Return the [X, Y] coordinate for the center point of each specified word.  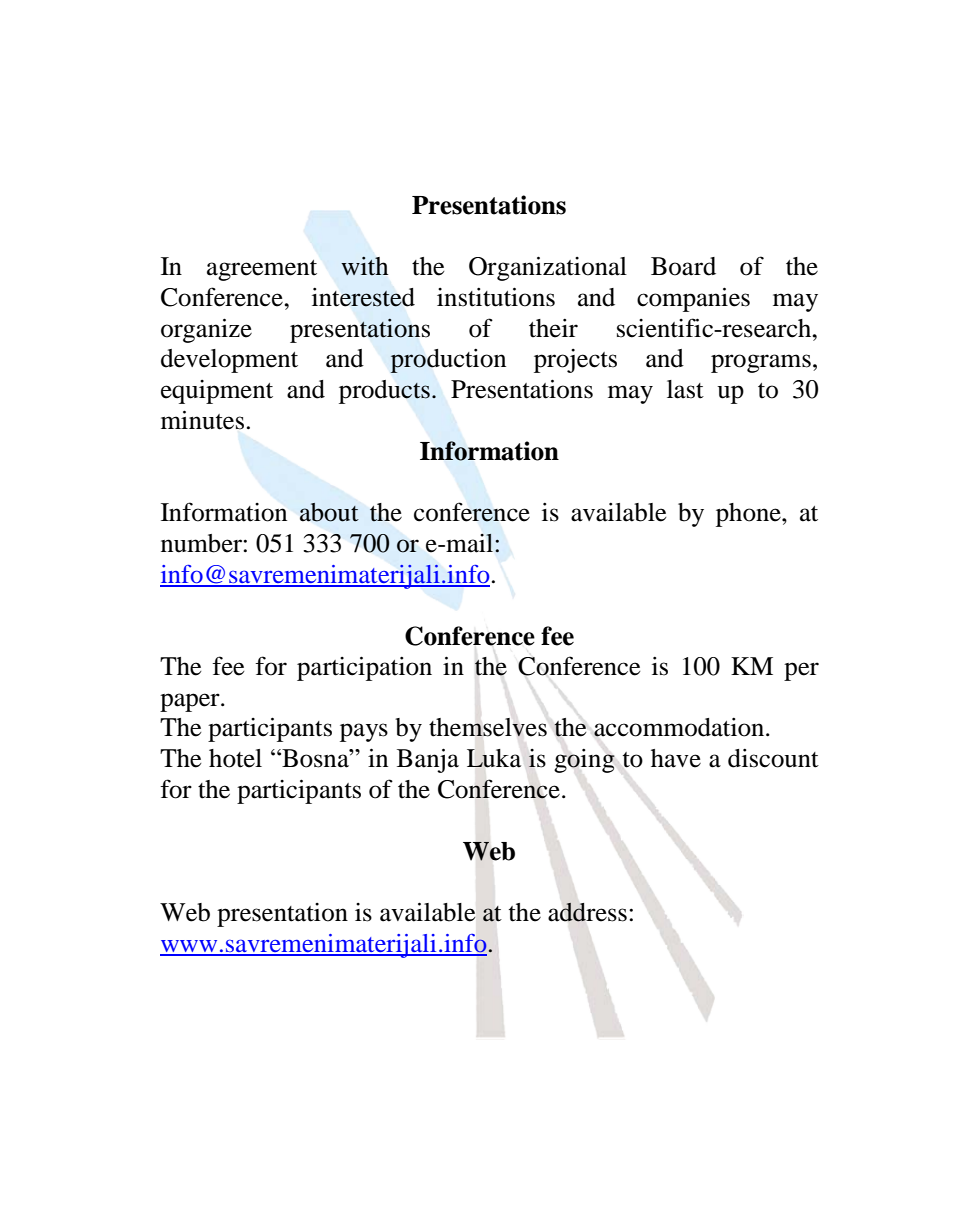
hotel [235, 758]
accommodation [680, 727]
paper [191, 702]
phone [749, 515]
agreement [262, 270]
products [384, 392]
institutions [496, 297]
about [329, 512]
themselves [488, 727]
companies [693, 299]
